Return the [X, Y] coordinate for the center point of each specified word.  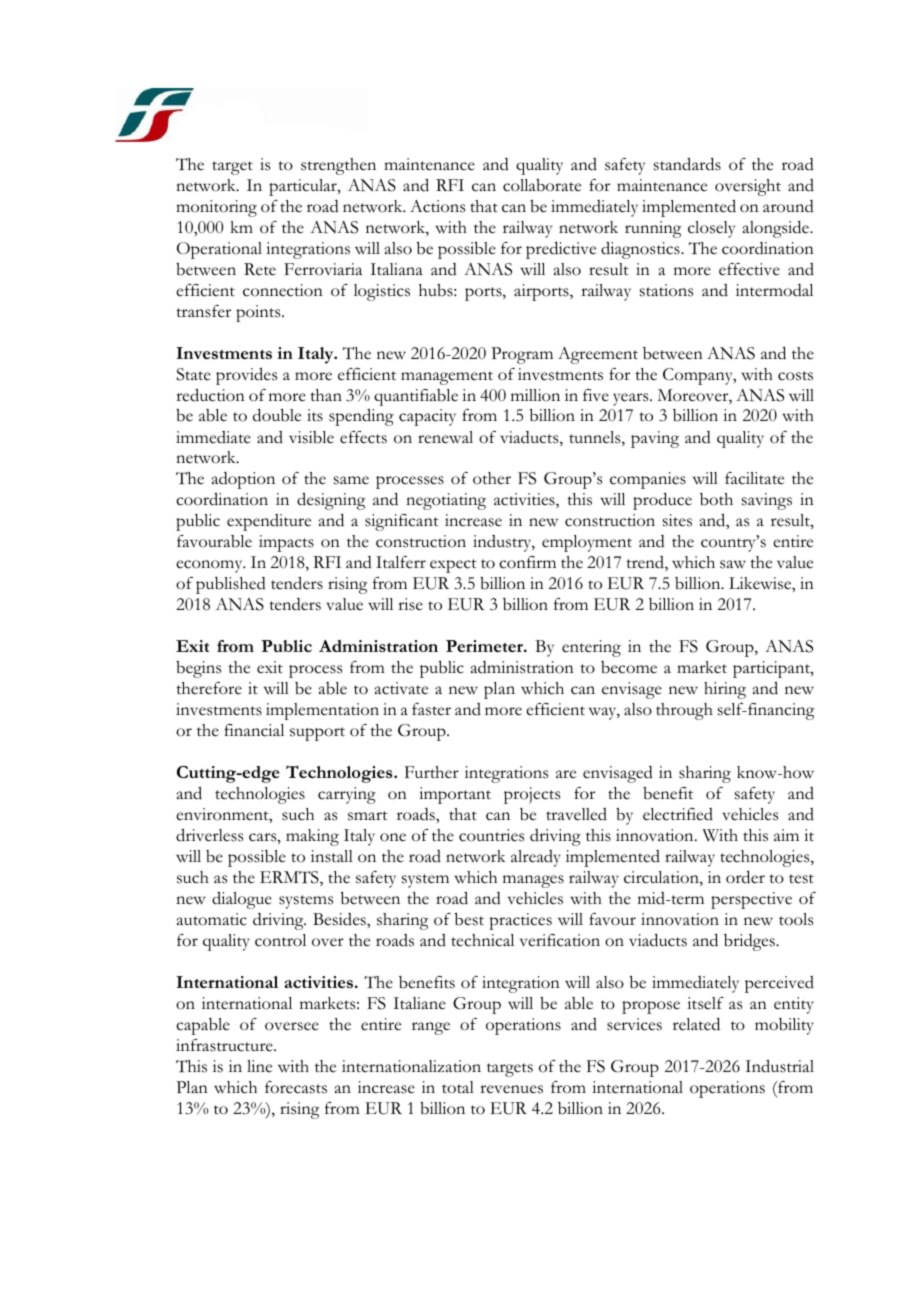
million [535, 395]
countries [491, 835]
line [259, 1066]
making [312, 837]
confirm [527, 562]
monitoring [216, 208]
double [277, 415]
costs [795, 376]
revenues [511, 1089]
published [231, 585]
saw [733, 564]
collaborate [542, 185]
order [745, 877]
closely [711, 229]
